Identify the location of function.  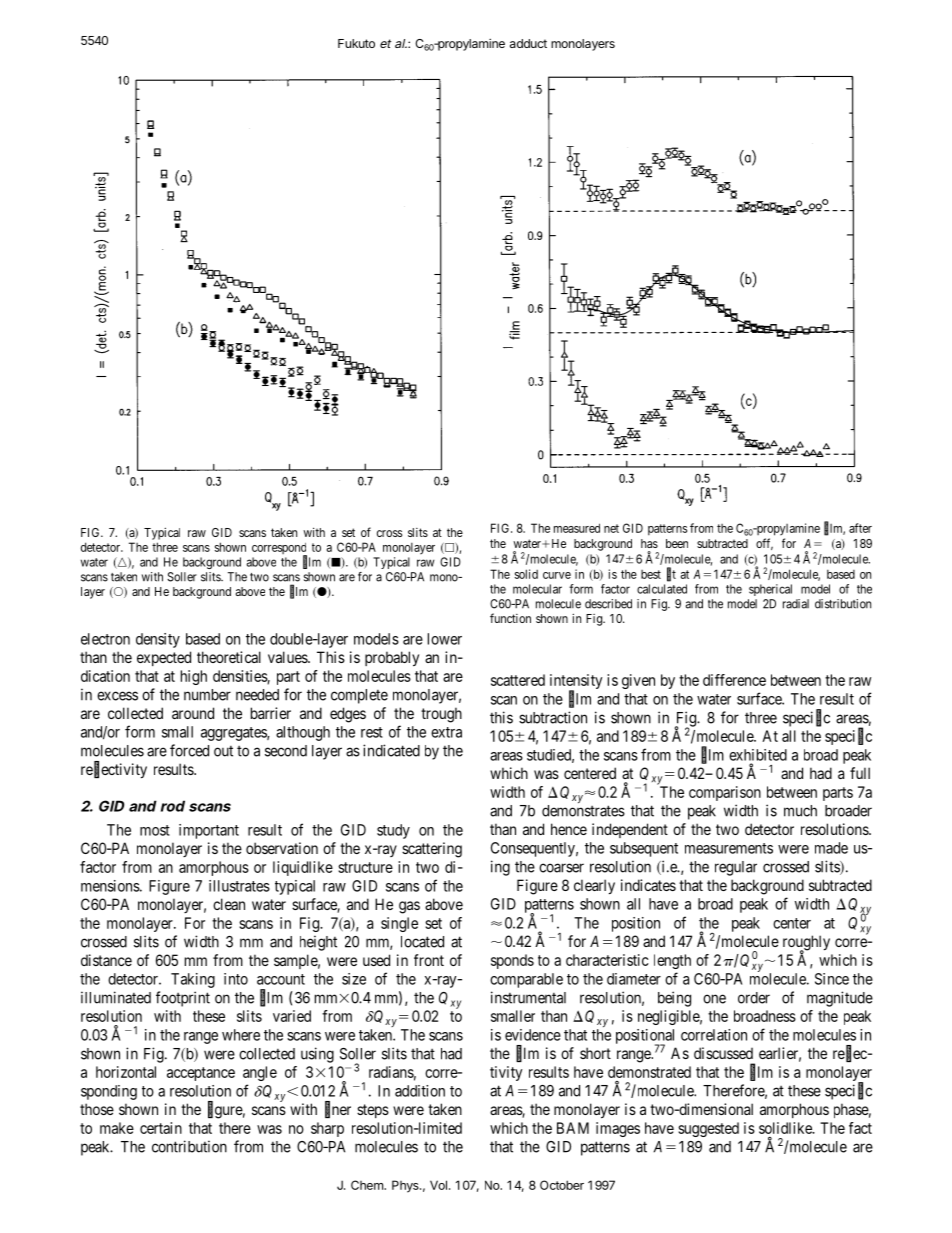
(510, 618).
